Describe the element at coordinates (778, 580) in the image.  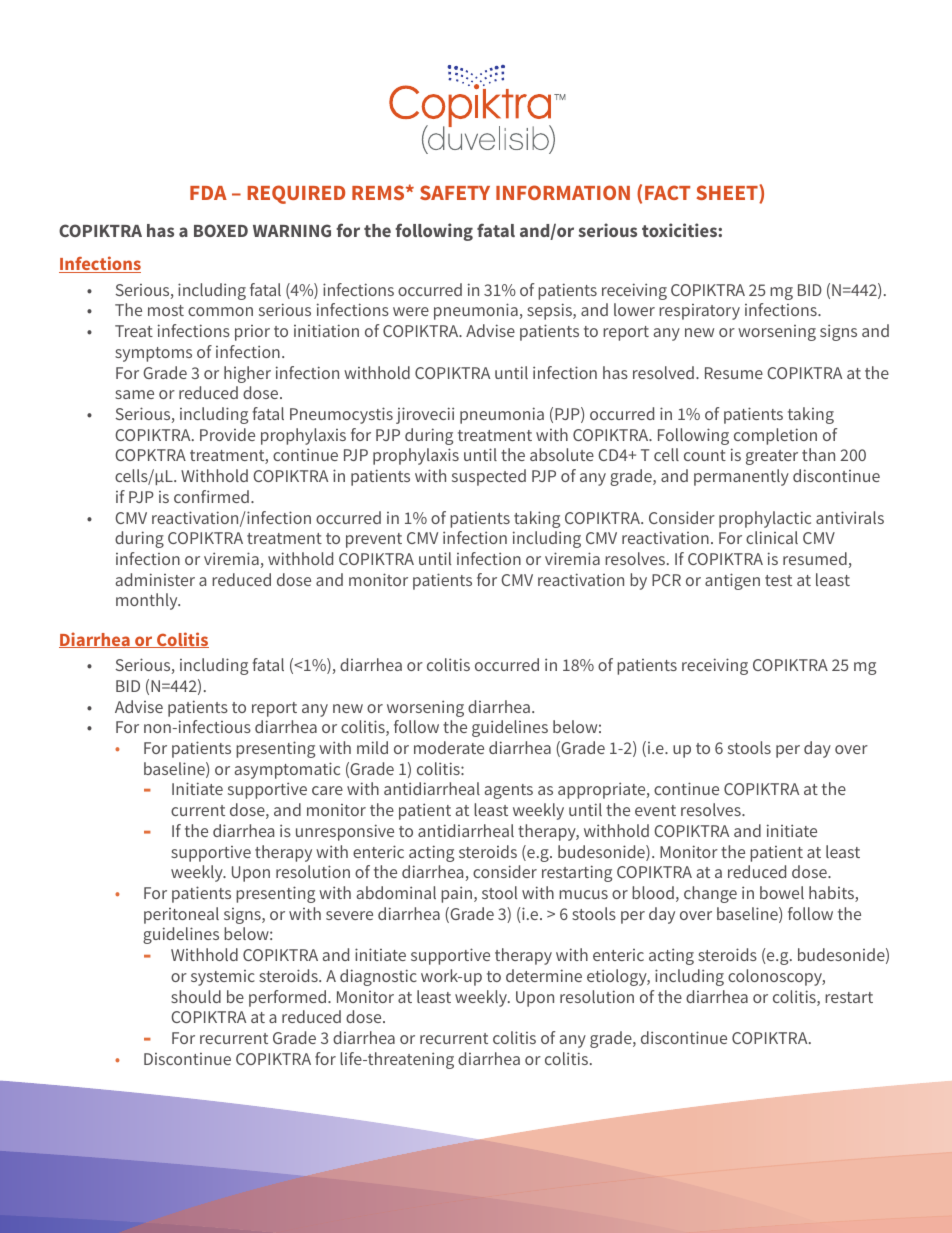
I see `test` at that location.
